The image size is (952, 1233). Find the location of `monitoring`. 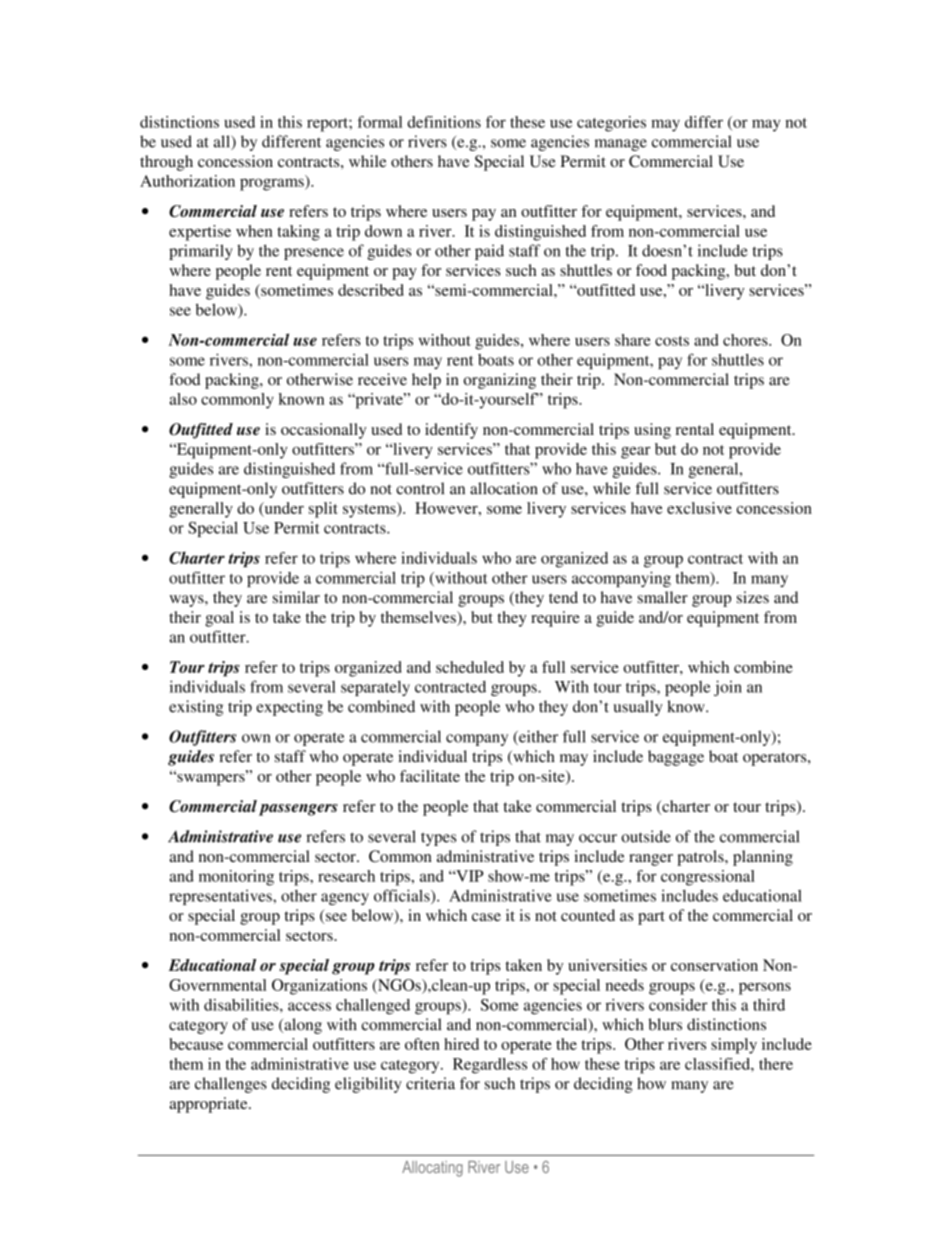

monitoring is located at coordinates (236, 878).
